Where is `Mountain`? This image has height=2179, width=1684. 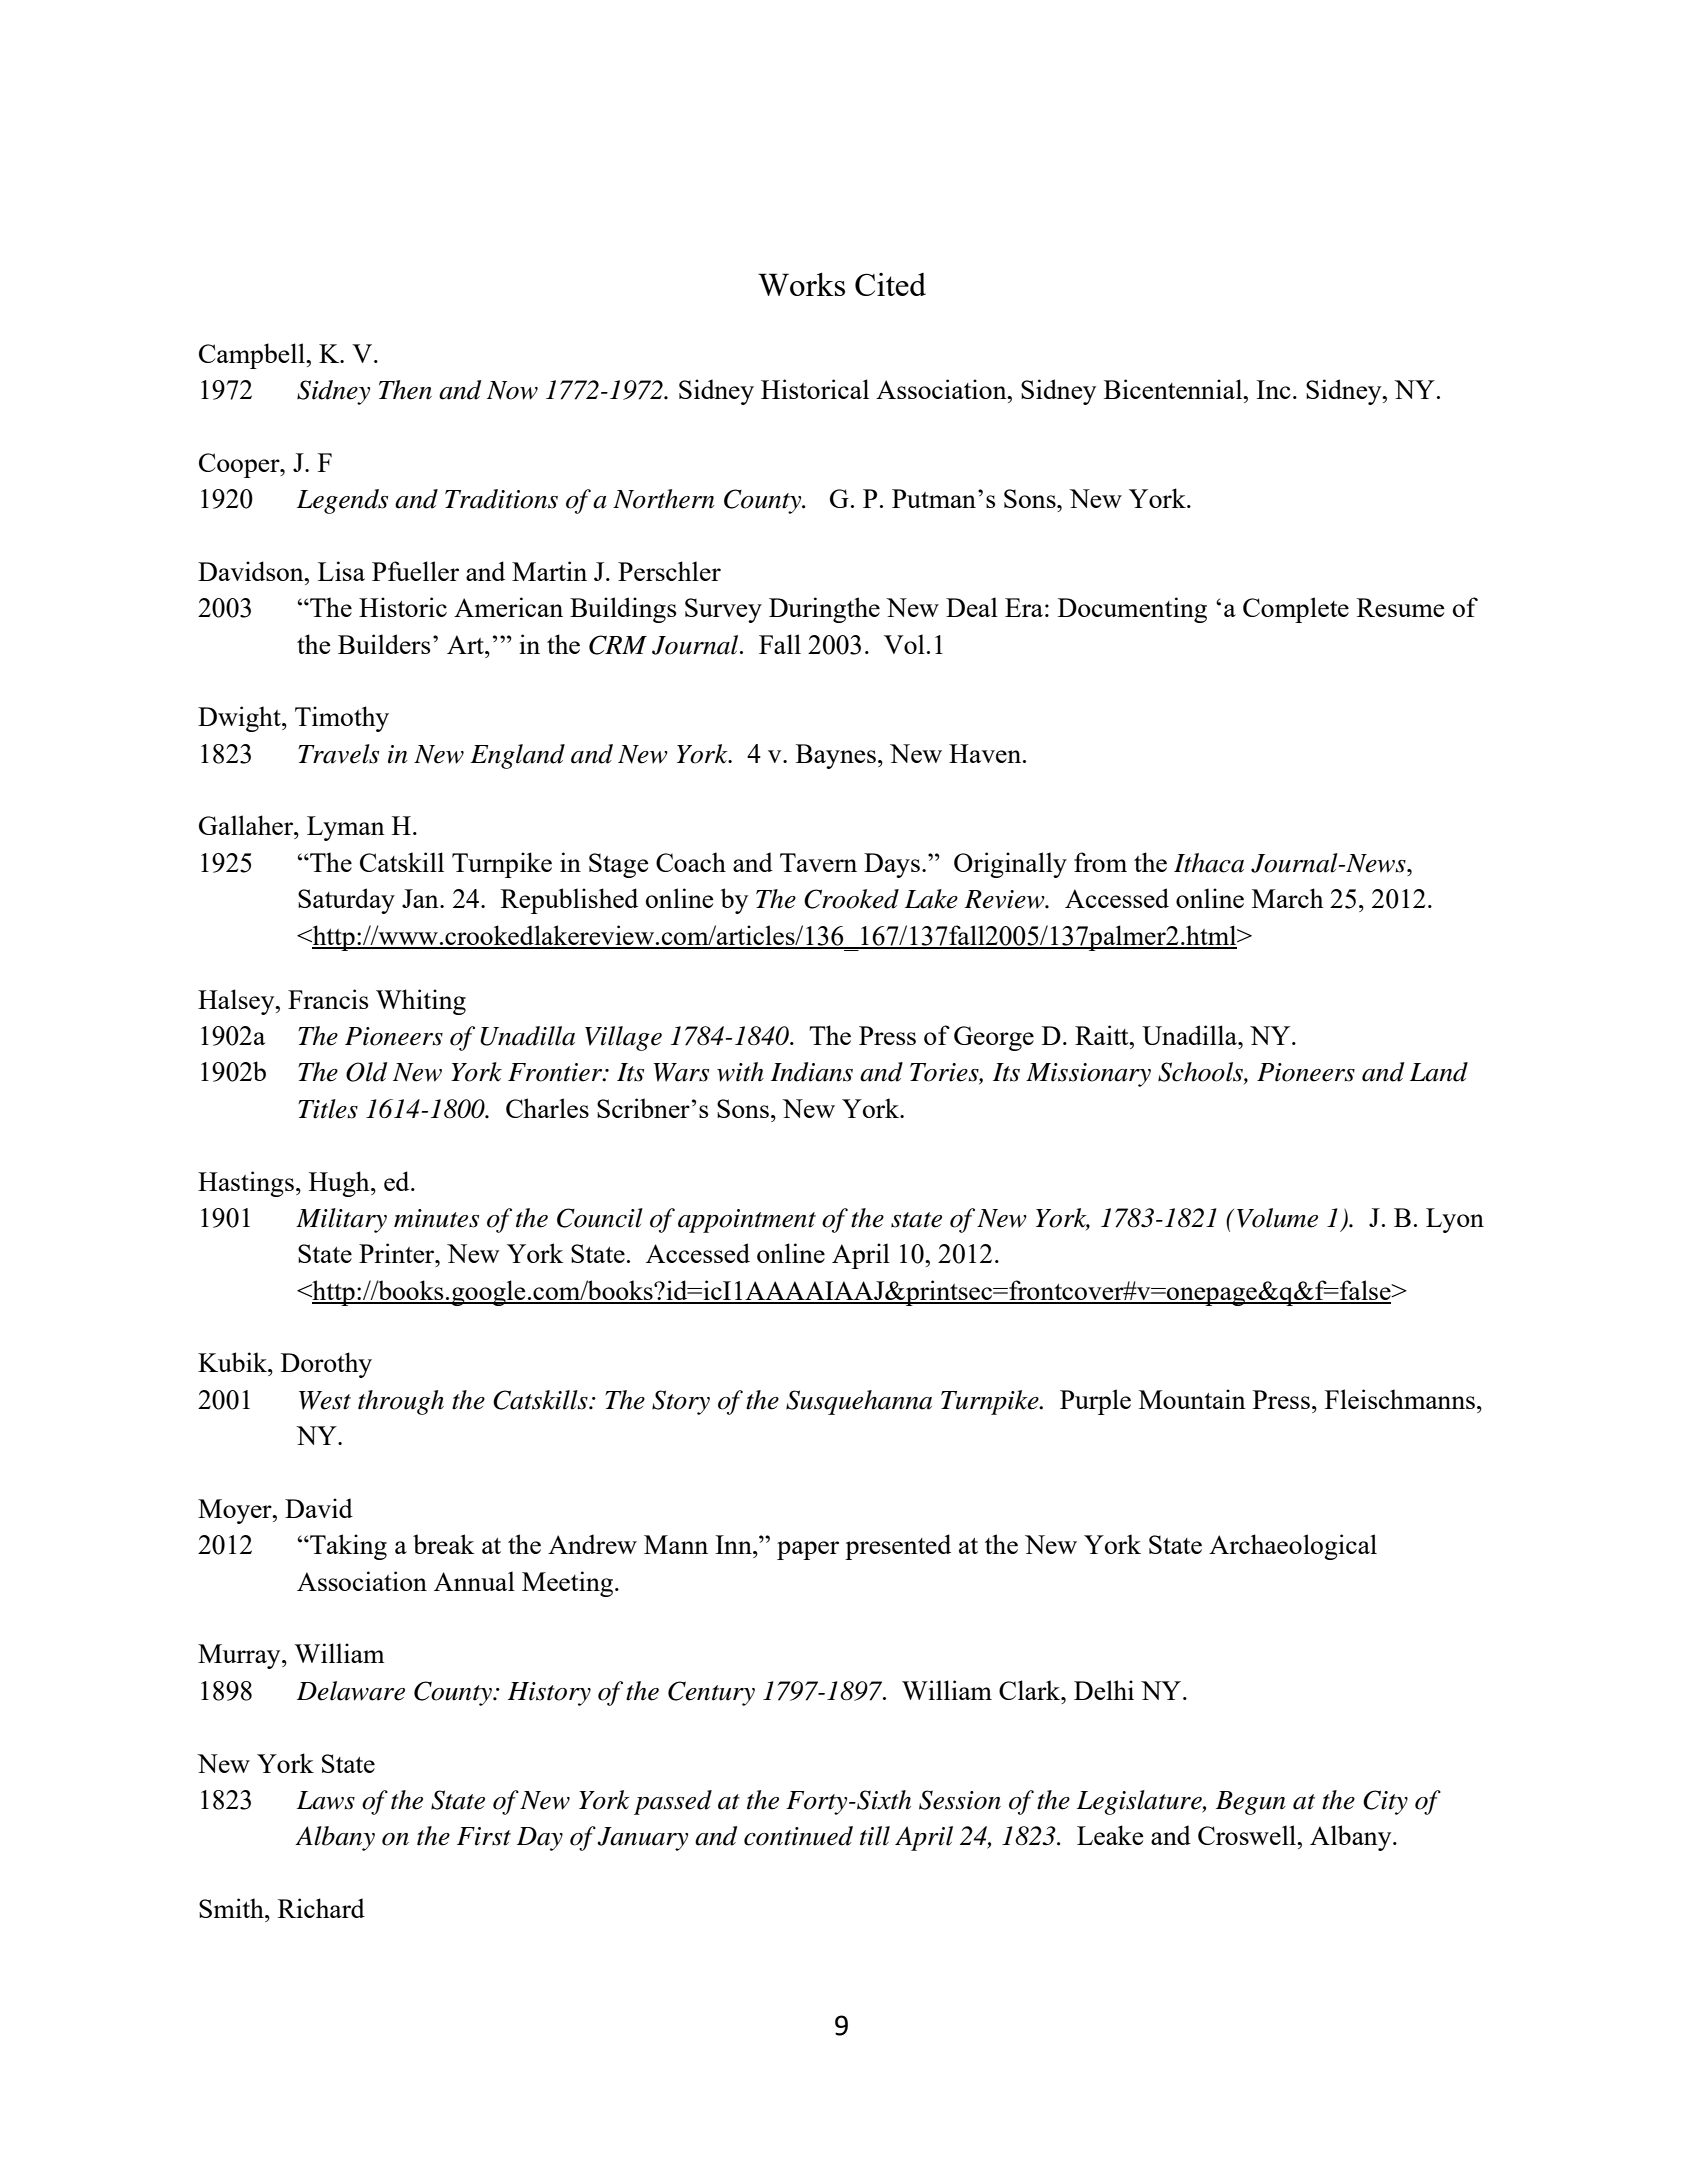 Mountain is located at coordinates (1192, 1399).
